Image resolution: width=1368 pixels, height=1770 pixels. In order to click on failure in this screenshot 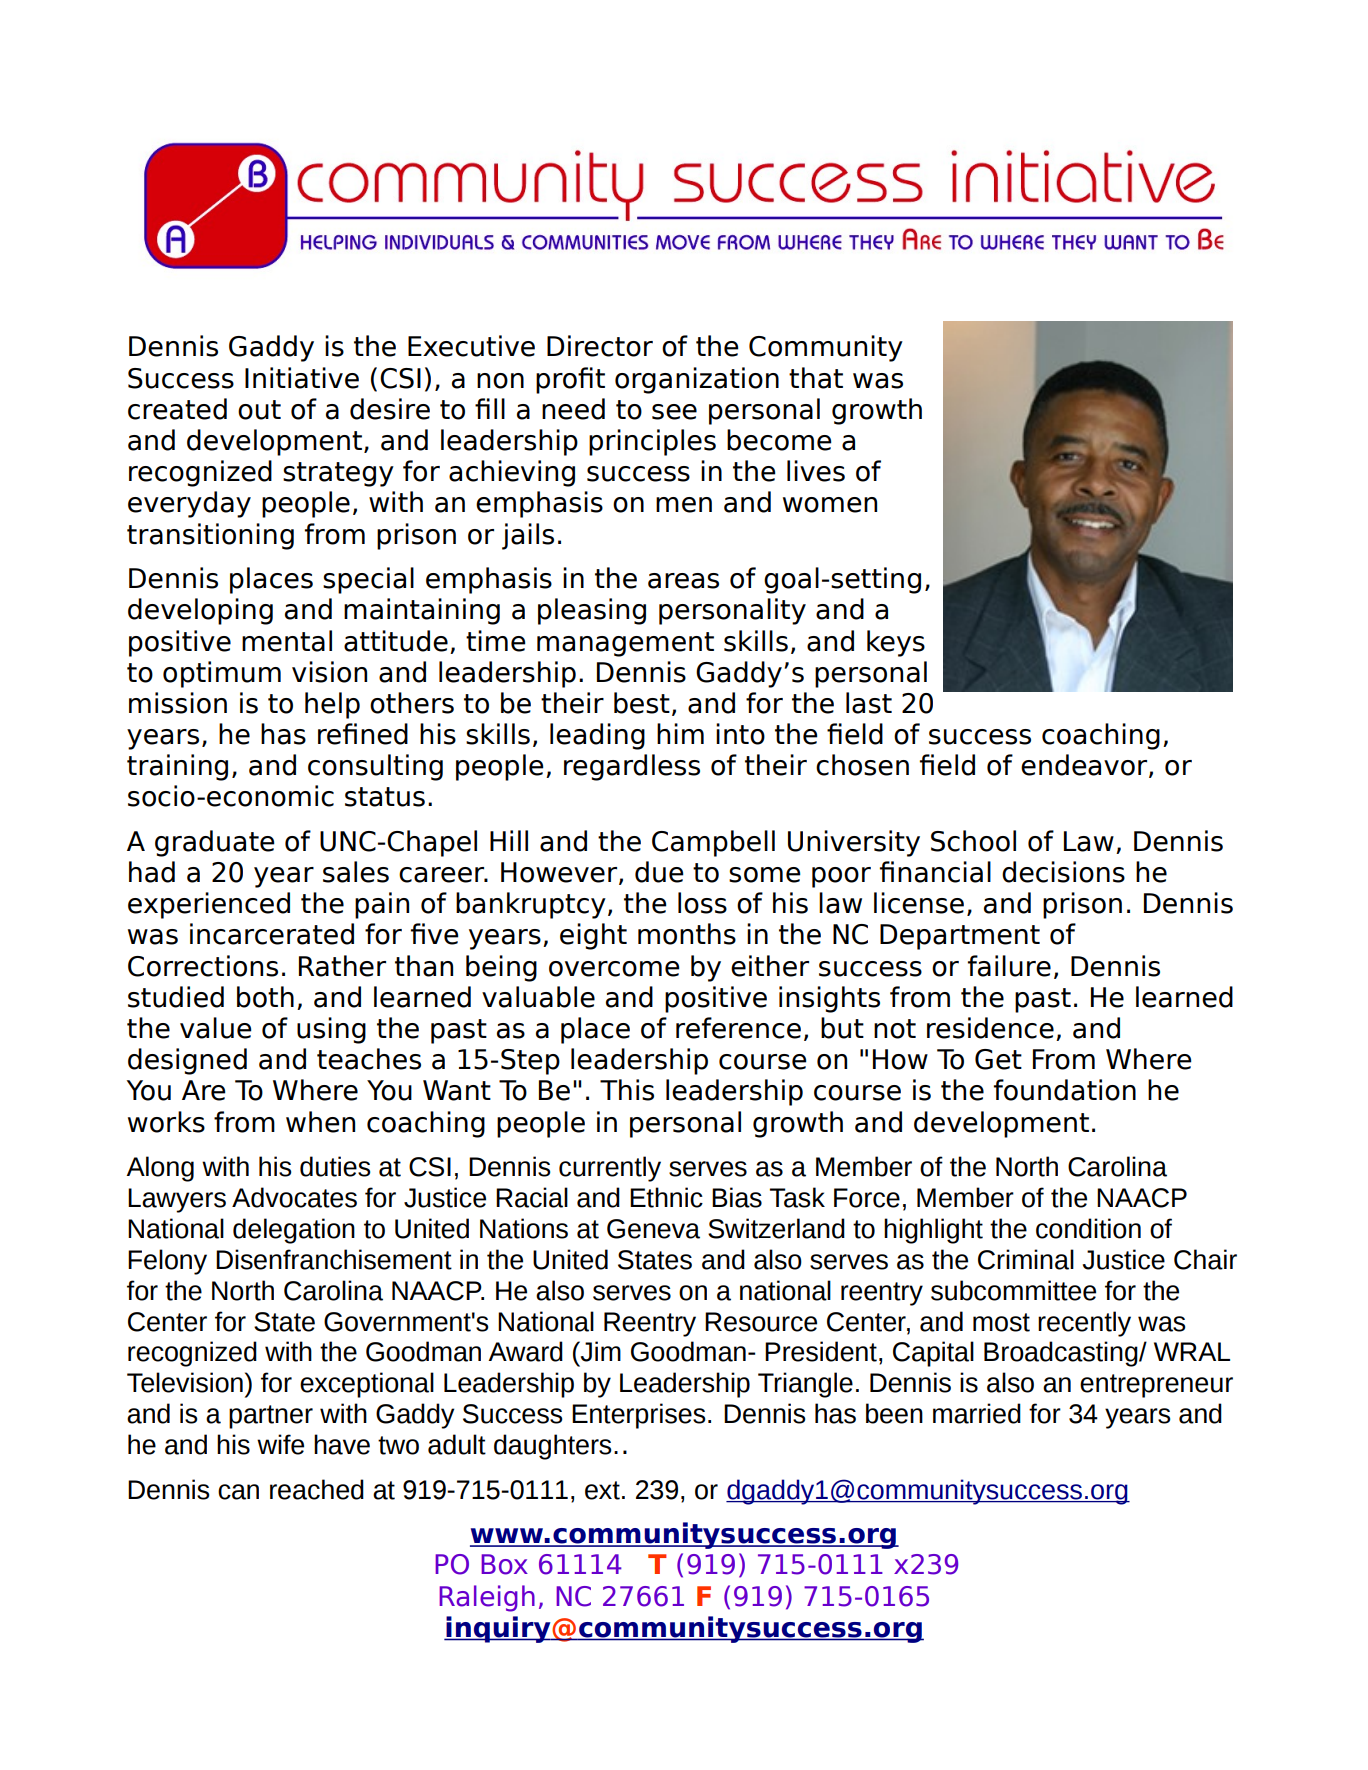, I will do `click(1009, 966)`.
